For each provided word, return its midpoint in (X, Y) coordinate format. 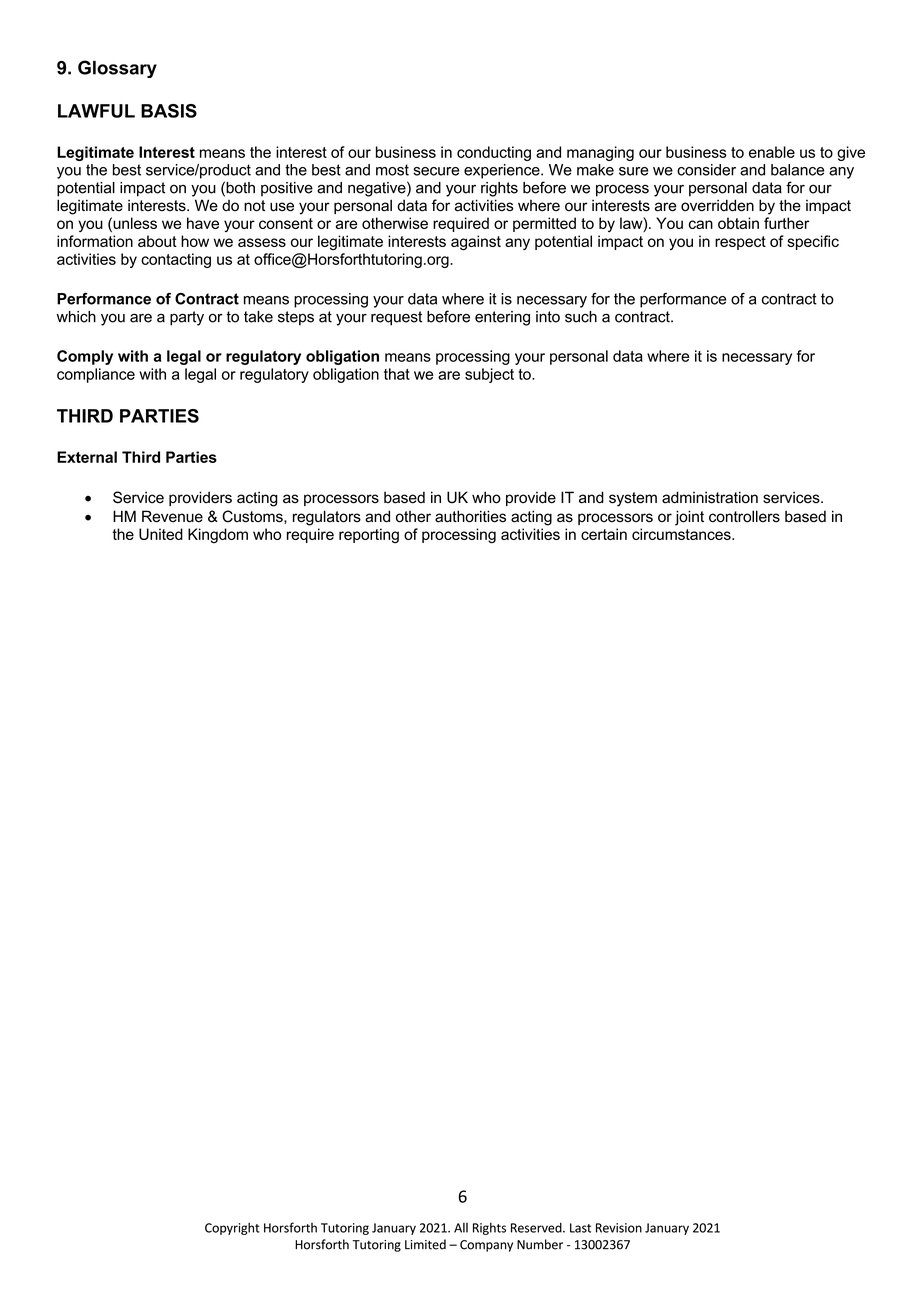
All (461, 1227)
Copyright (232, 1228)
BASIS (169, 111)
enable (772, 152)
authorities (470, 516)
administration (710, 497)
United (161, 534)
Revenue (172, 516)
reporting (369, 536)
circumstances (682, 534)
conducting (494, 153)
